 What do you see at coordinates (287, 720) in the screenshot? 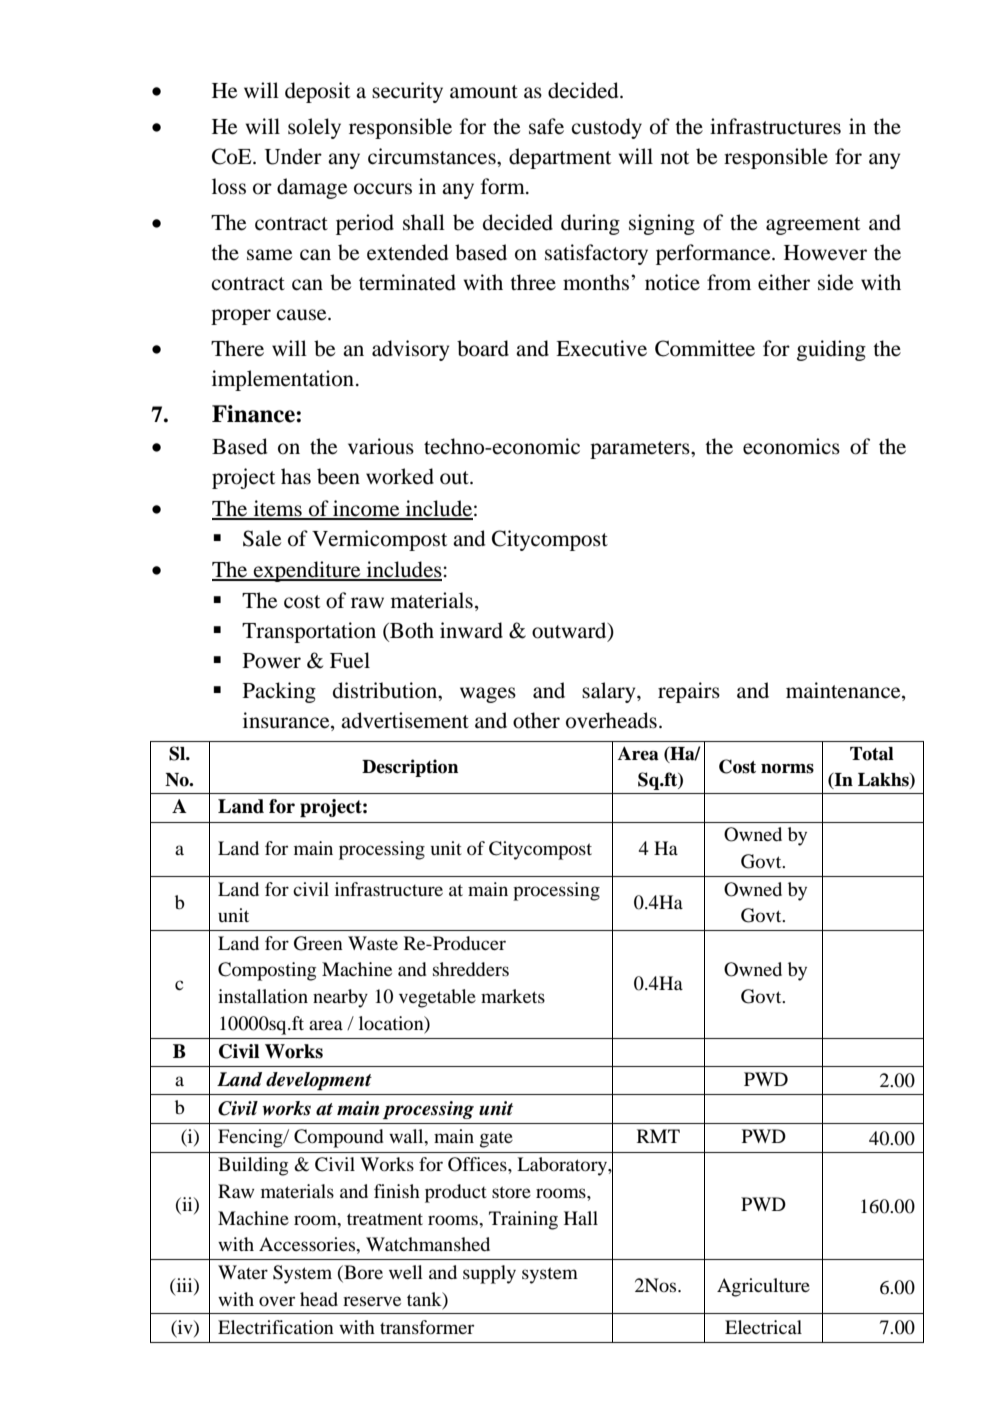
I see `insurance` at bounding box center [287, 720].
